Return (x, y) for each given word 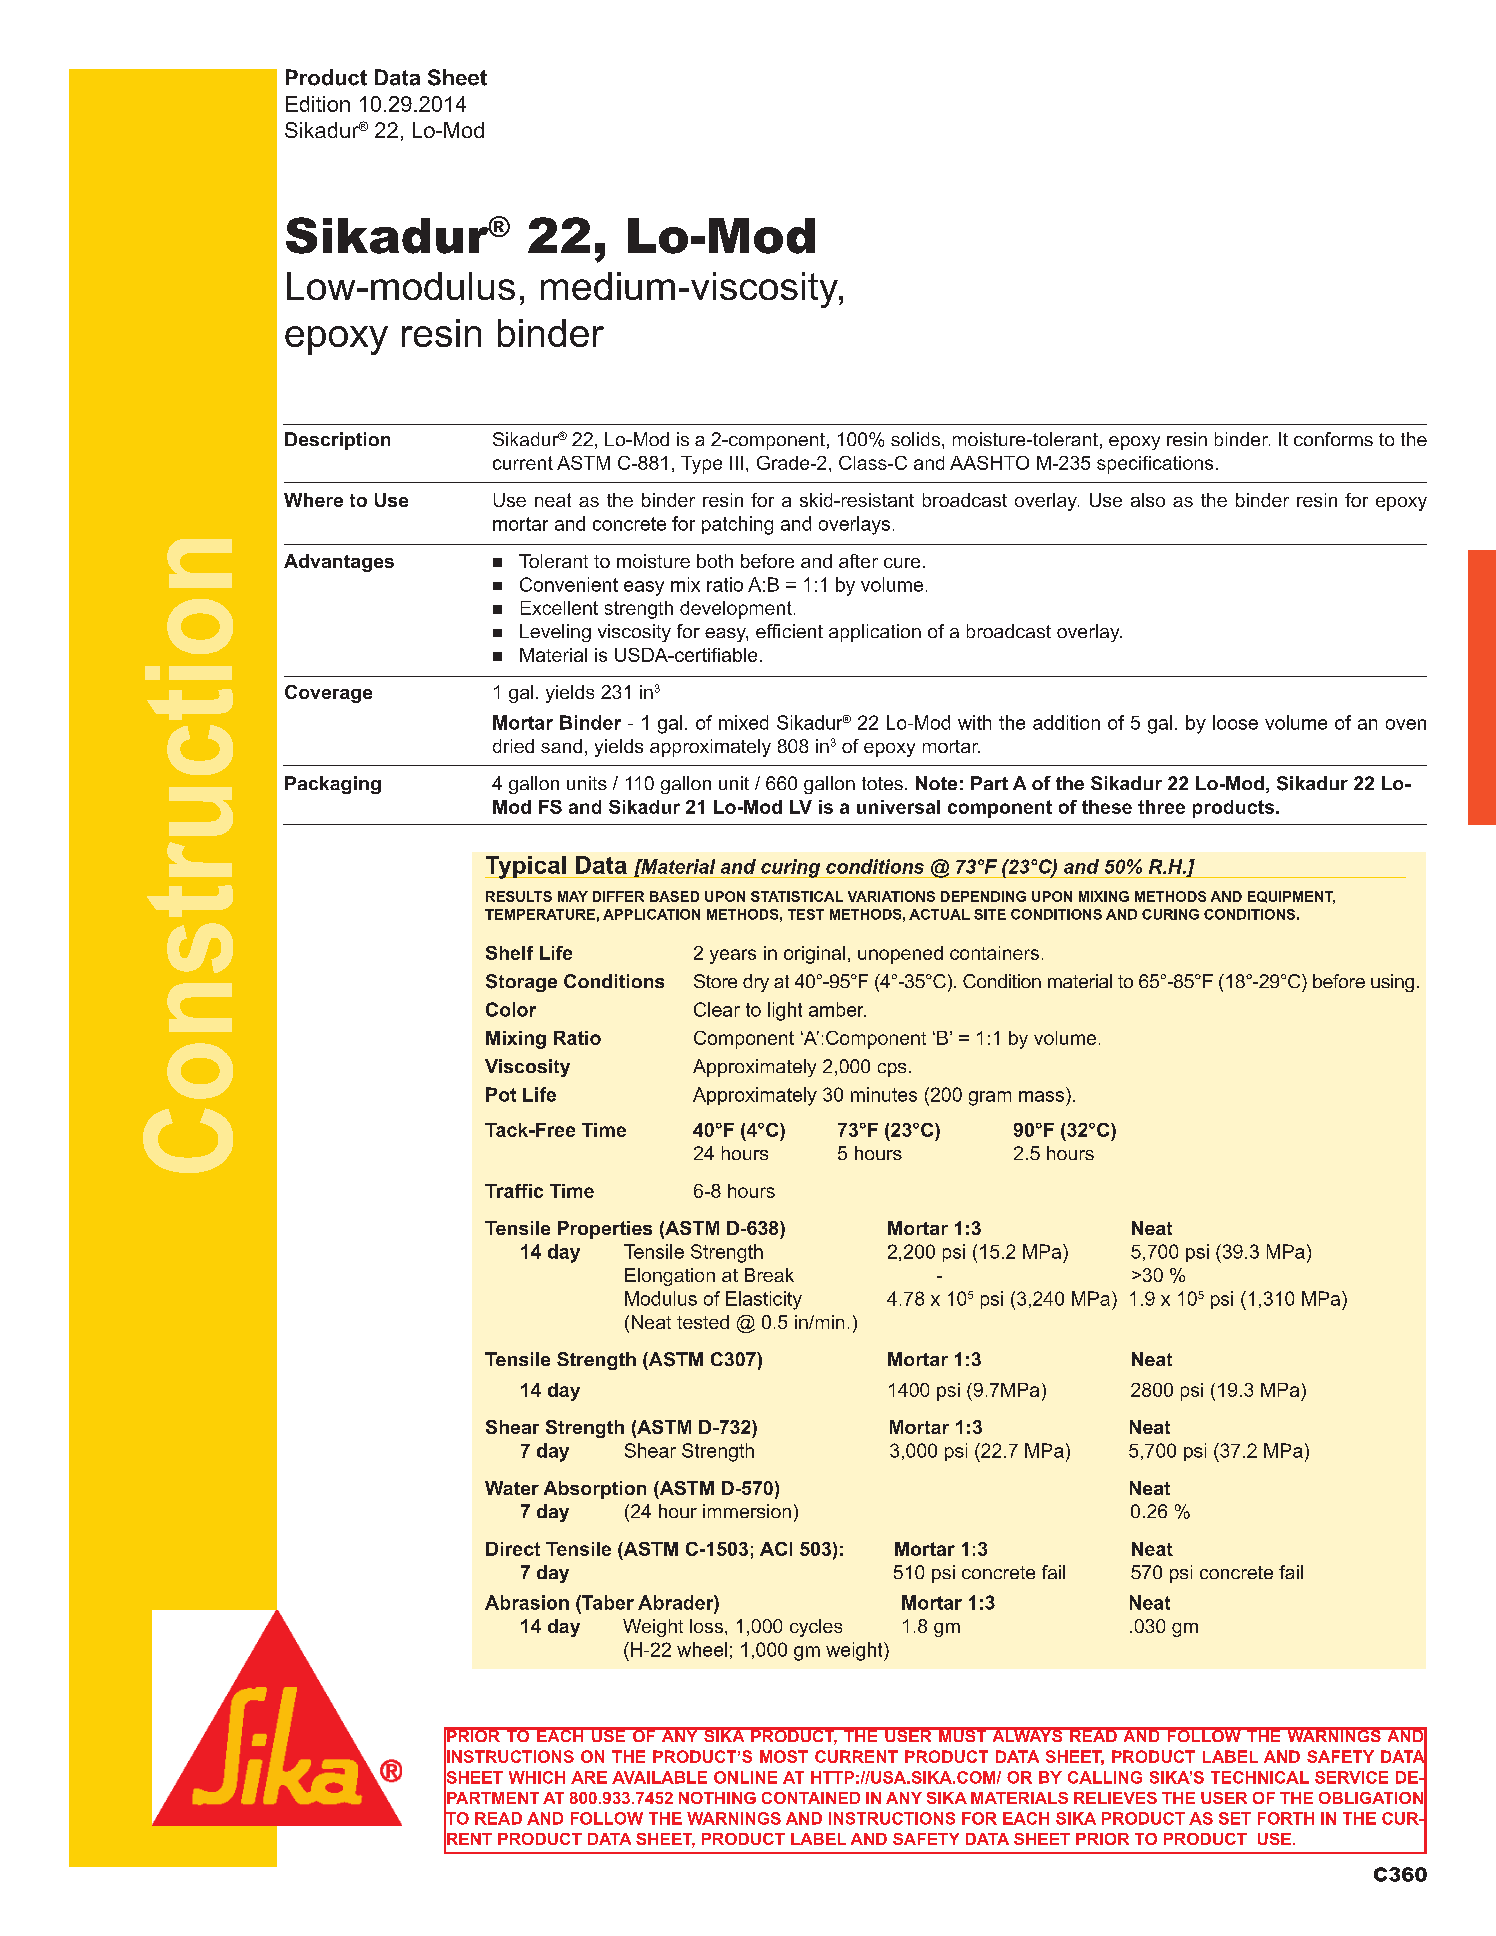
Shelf (509, 953)
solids (915, 439)
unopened (900, 955)
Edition (318, 104)
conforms (1333, 439)
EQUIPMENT (1291, 897)
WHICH (537, 1777)
